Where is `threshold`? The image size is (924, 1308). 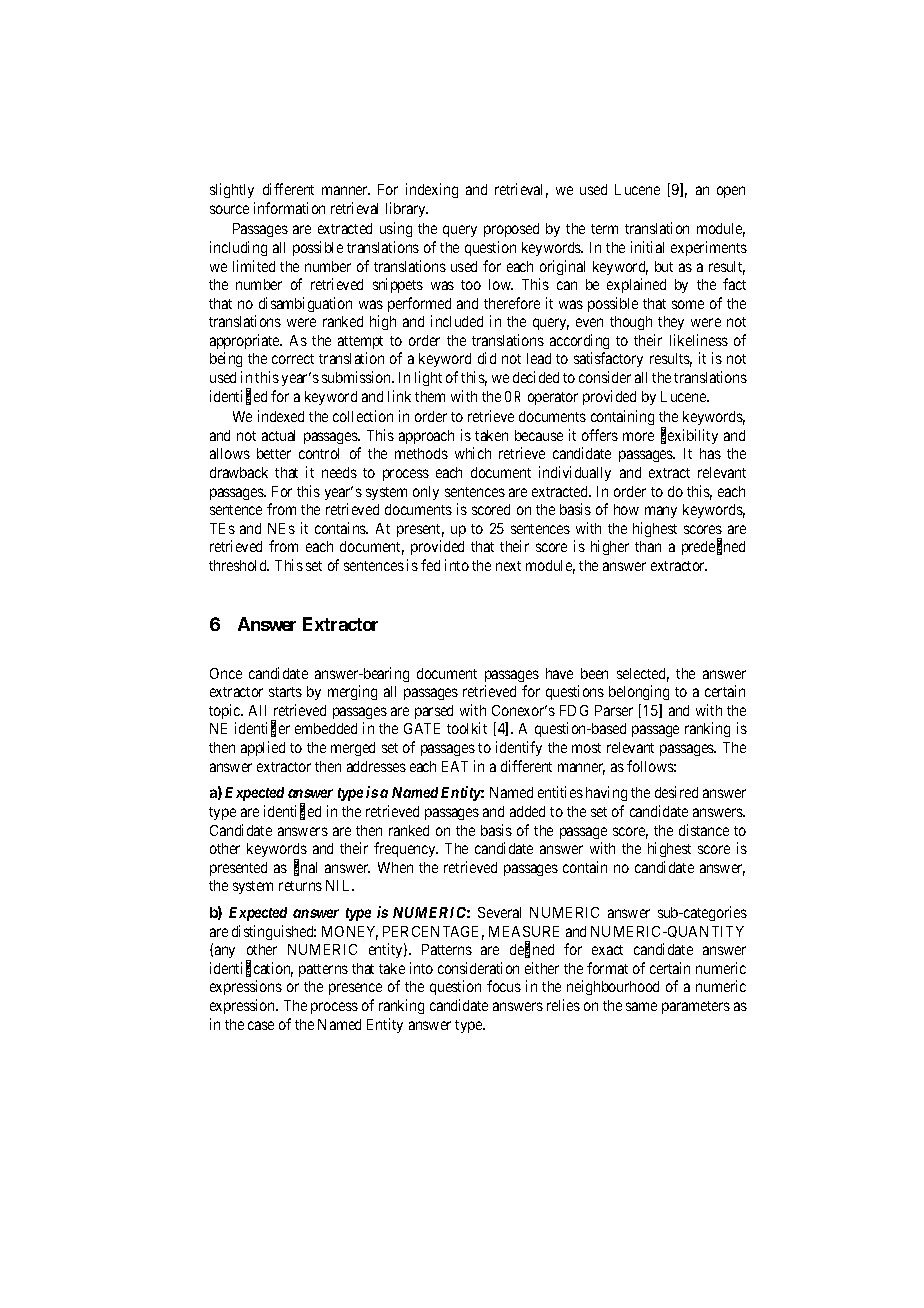 threshold is located at coordinates (239, 565).
